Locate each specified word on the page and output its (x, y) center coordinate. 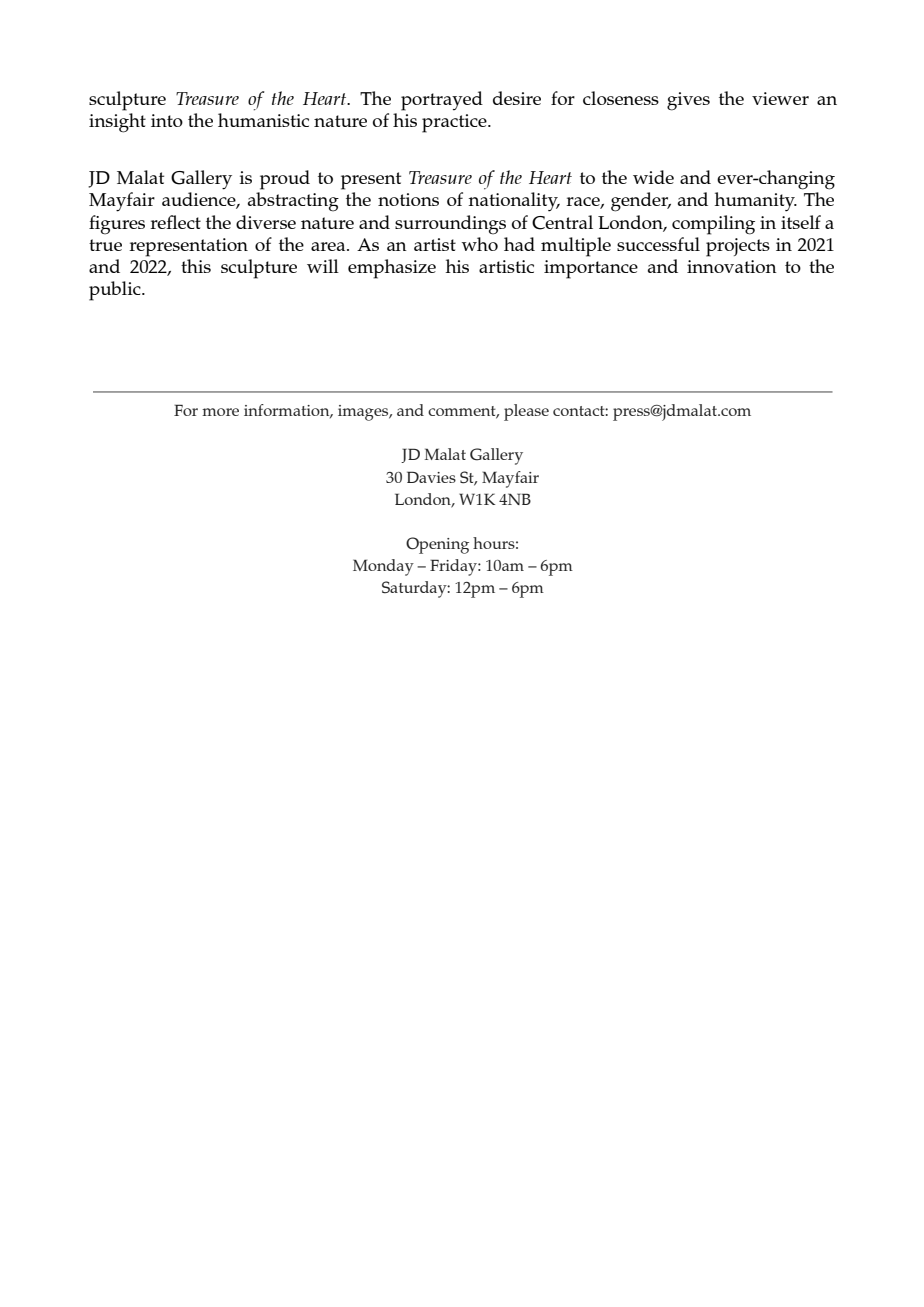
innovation (732, 266)
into (167, 120)
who (480, 244)
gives (688, 101)
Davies (431, 477)
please (526, 412)
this (196, 266)
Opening (437, 545)
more (220, 412)
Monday (383, 567)
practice (455, 123)
